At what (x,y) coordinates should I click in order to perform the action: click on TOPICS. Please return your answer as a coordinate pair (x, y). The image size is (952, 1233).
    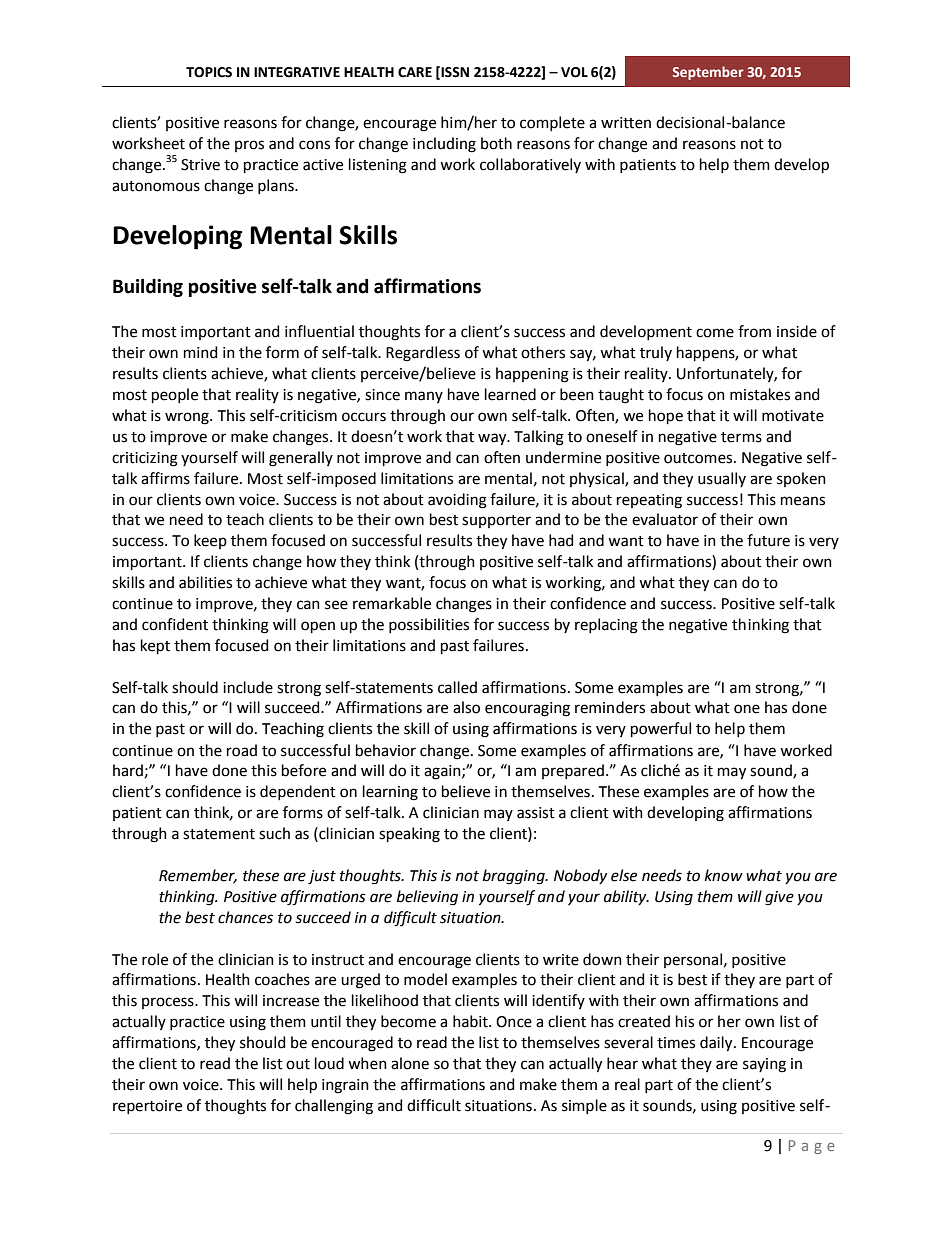
    Looking at the image, I should click on (209, 72).
